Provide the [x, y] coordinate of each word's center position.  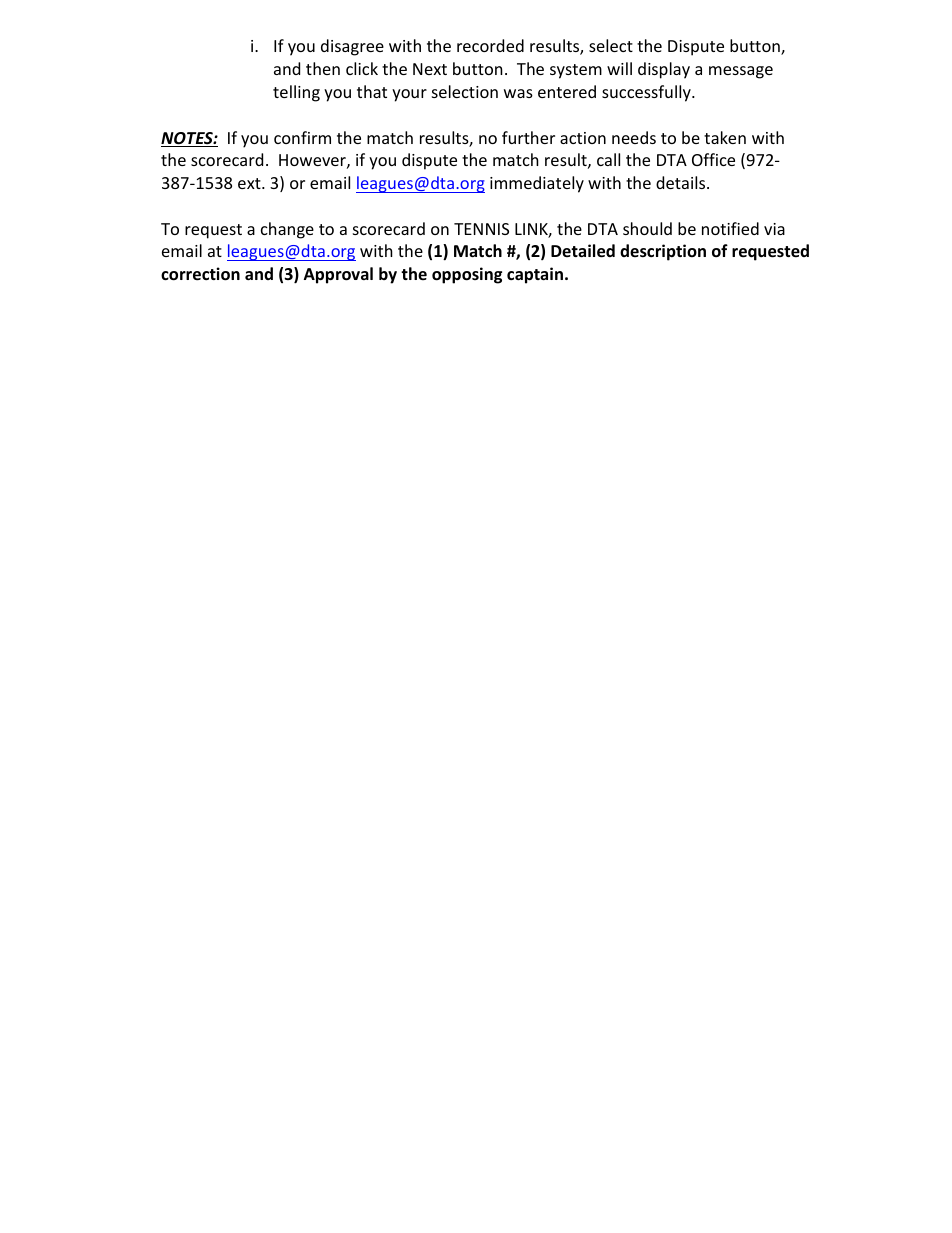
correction [200, 274]
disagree [352, 47]
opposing [467, 275]
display [664, 70]
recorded [490, 45]
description [663, 252]
